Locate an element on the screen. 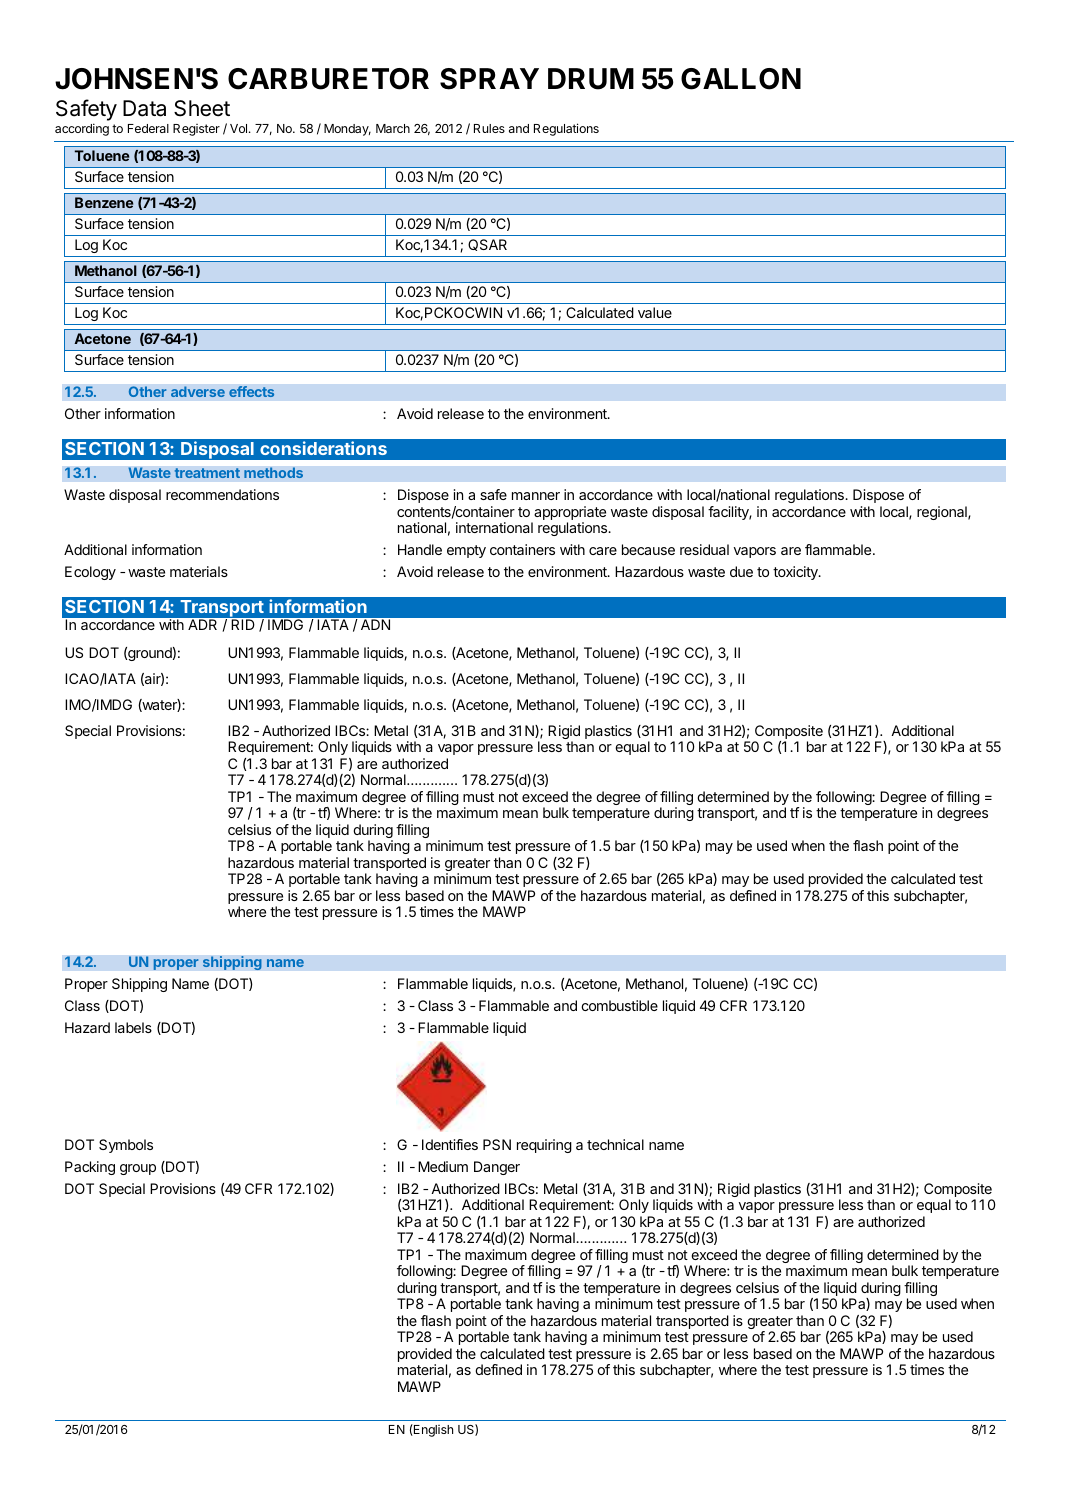 The height and width of the screenshot is (1510, 1068). March is located at coordinates (393, 128).
